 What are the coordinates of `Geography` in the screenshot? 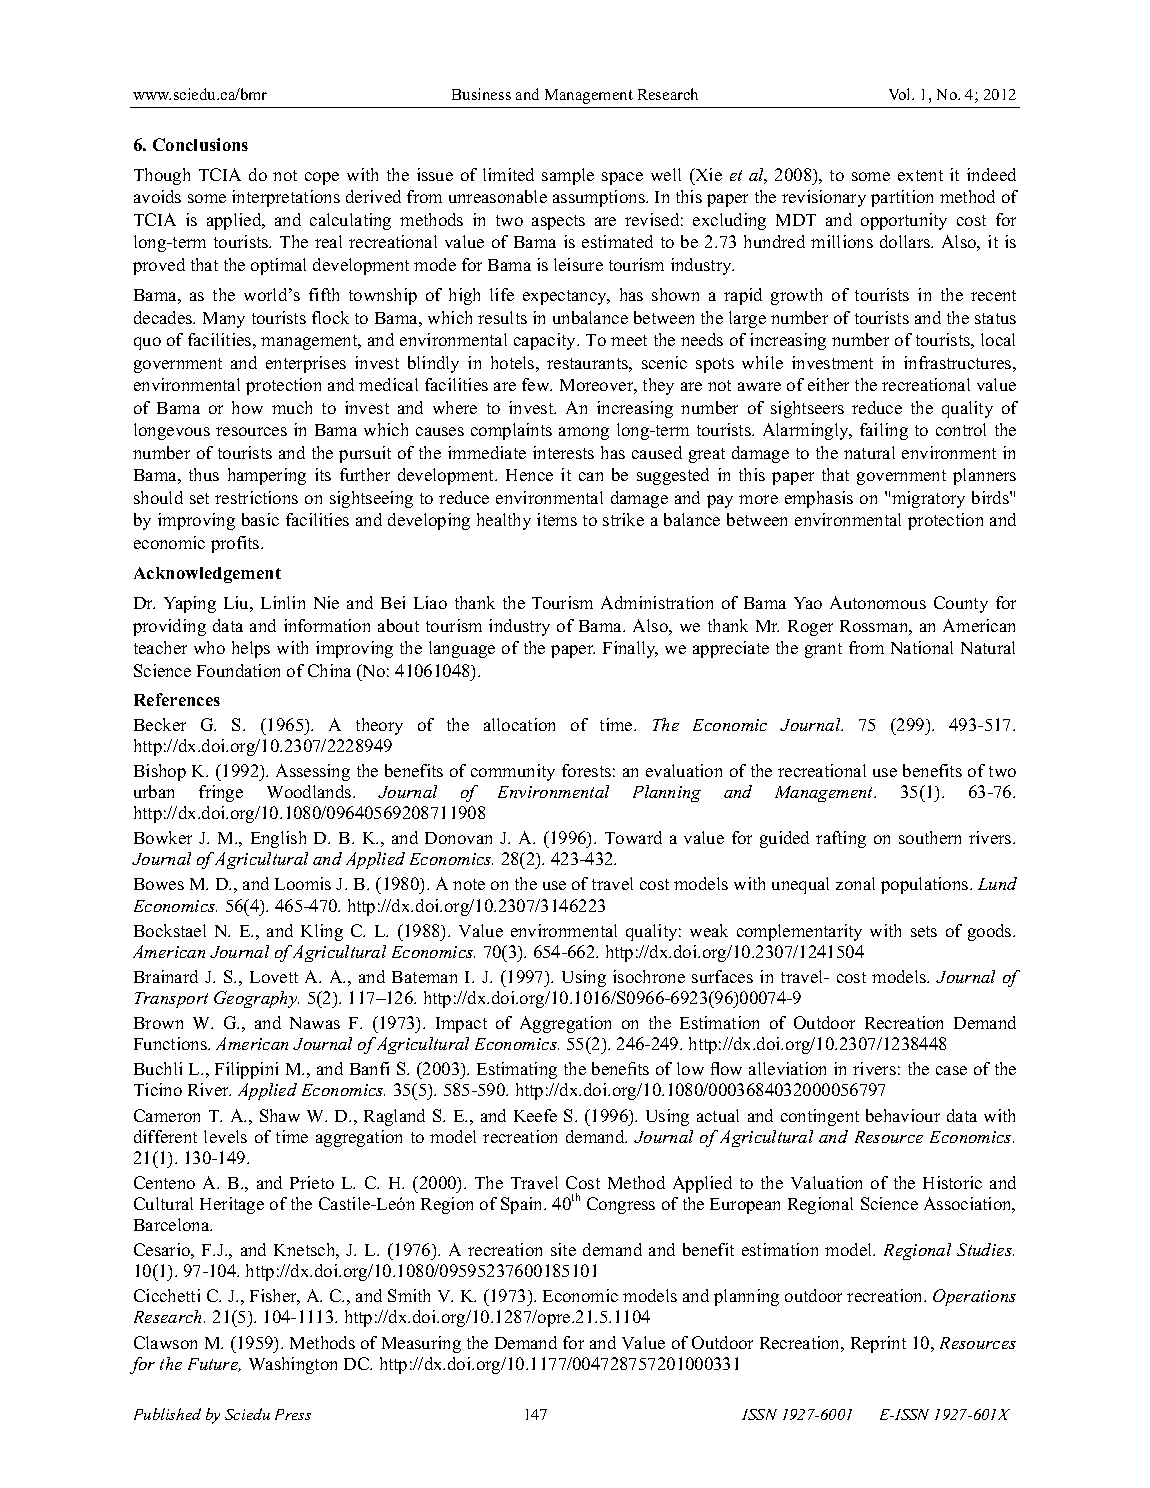 It's located at (256, 999).
